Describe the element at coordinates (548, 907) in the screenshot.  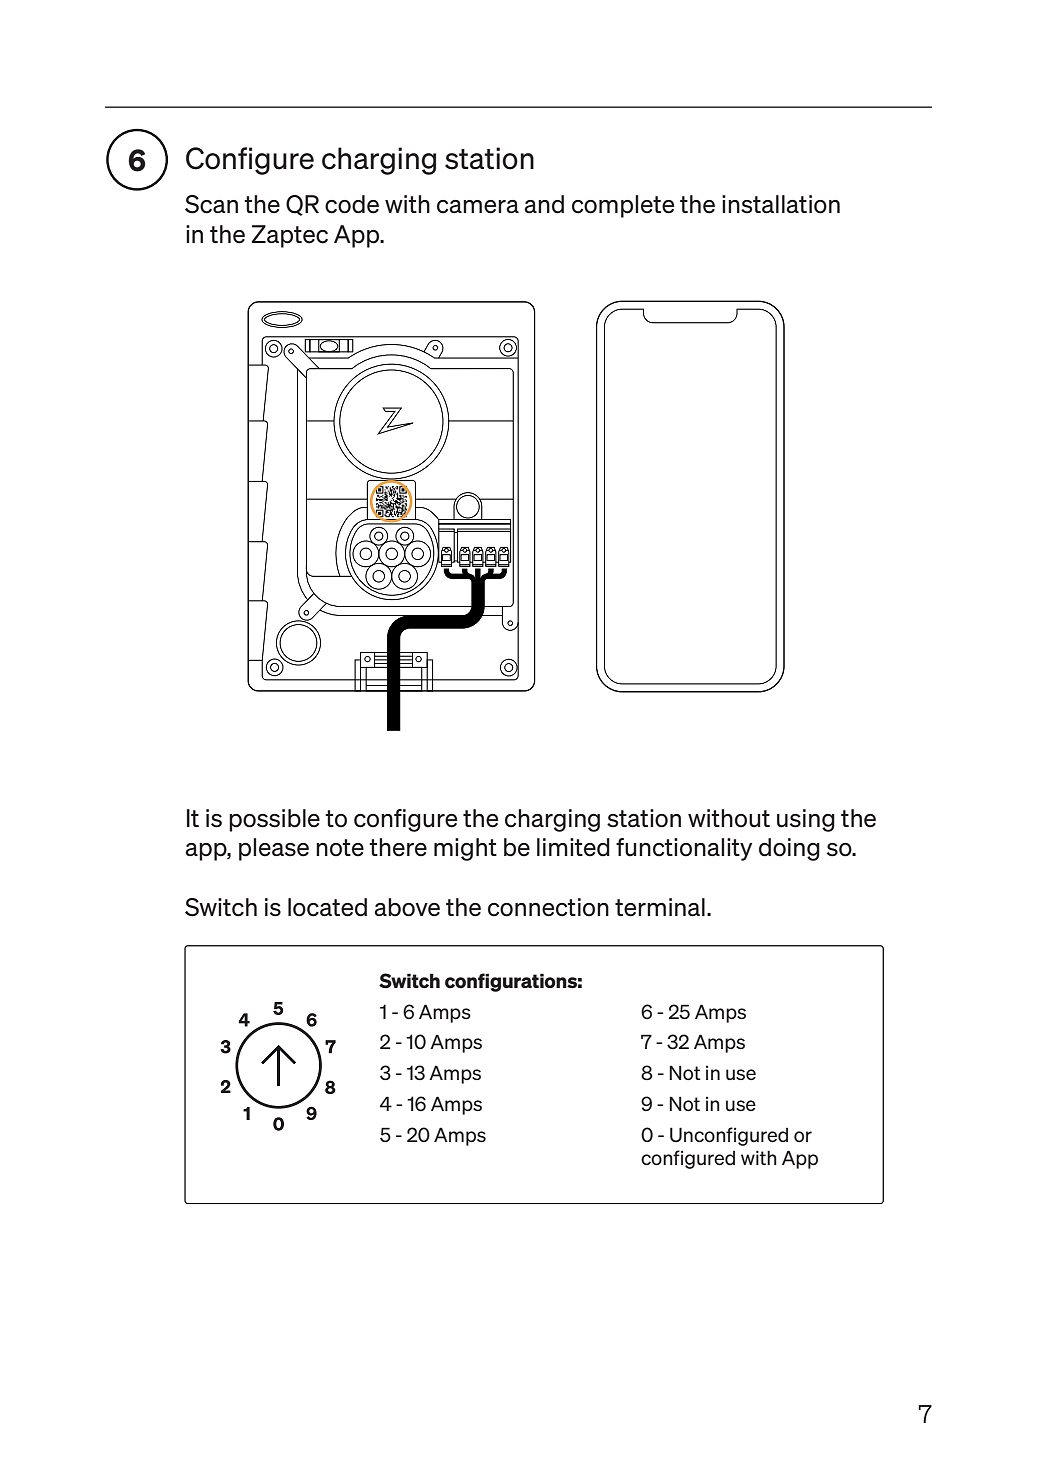
I see `connection` at that location.
